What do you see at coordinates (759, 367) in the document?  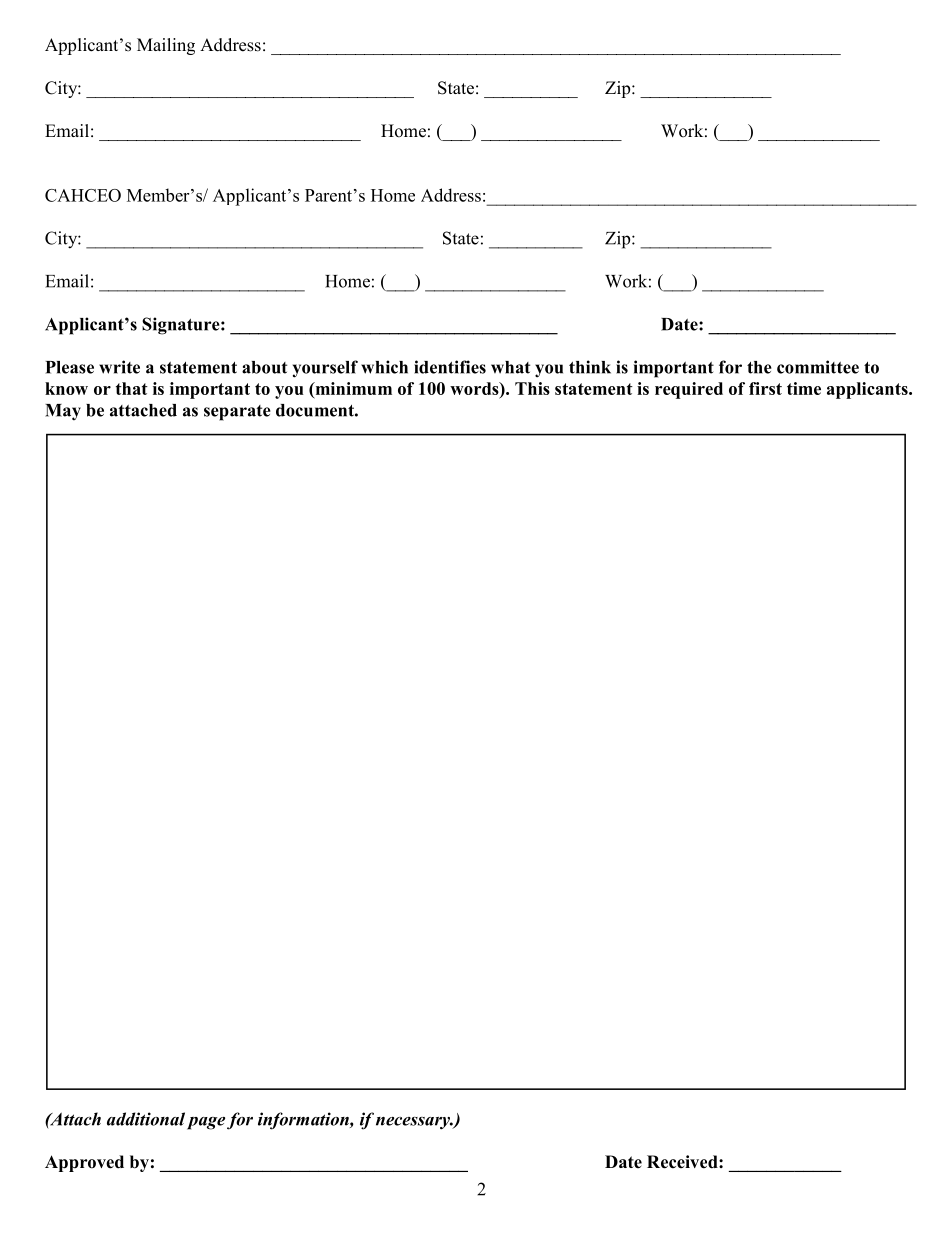 I see `the` at bounding box center [759, 367].
